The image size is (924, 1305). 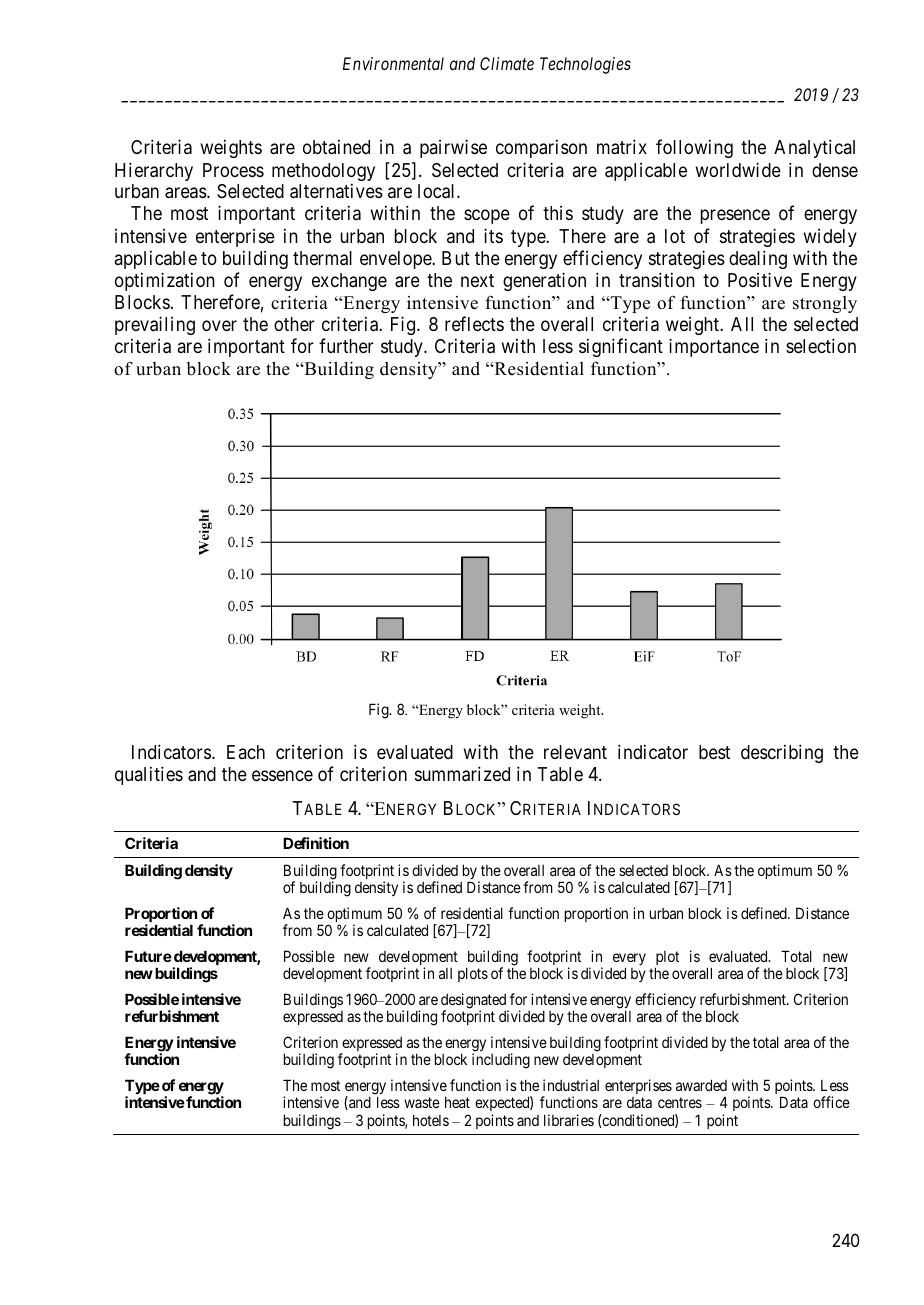 I want to click on Future, so click(x=148, y=956).
